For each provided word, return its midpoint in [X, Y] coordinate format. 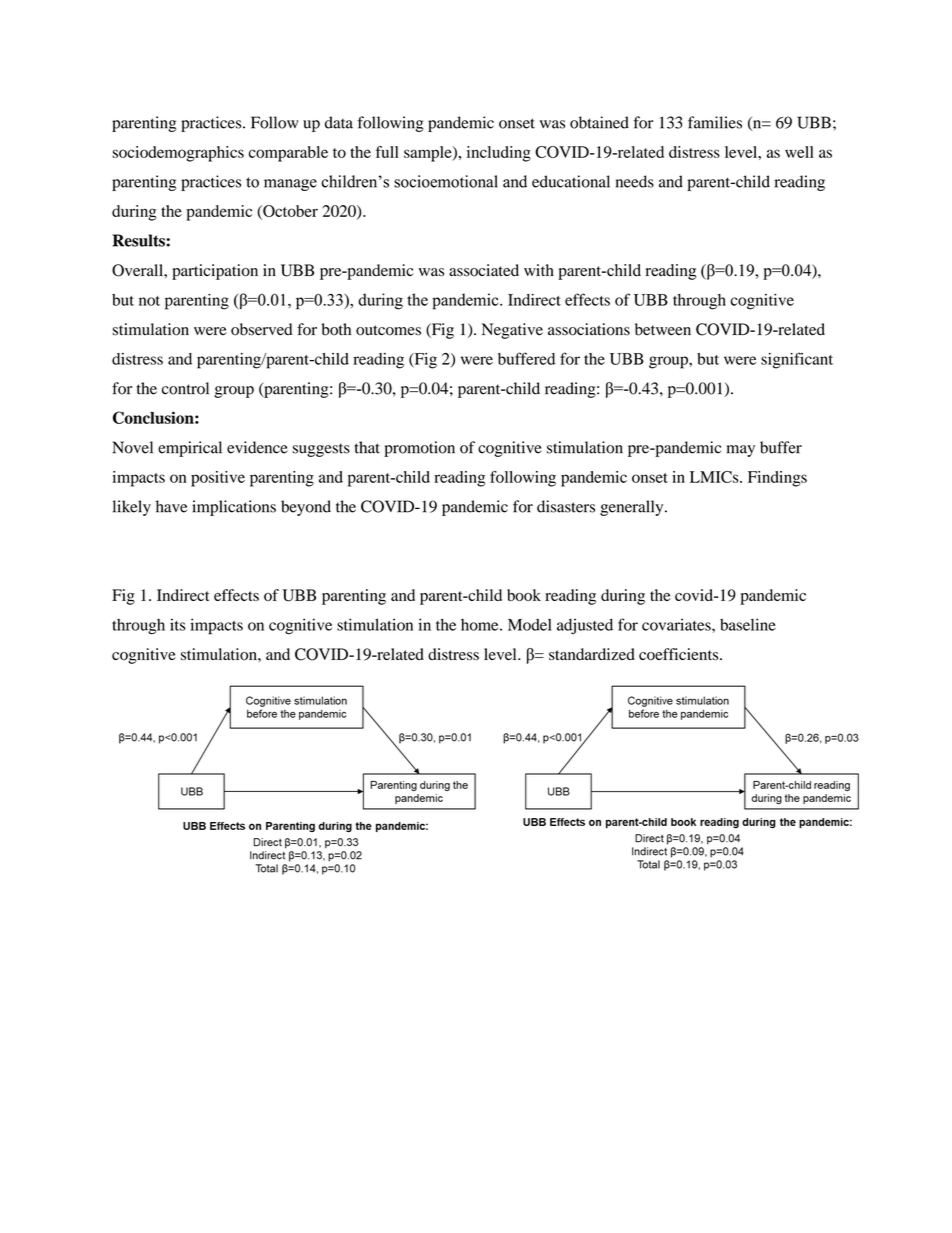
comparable [288, 154]
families [715, 122]
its [177, 624]
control [185, 388]
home [481, 625]
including [499, 154]
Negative [512, 331]
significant [797, 360]
